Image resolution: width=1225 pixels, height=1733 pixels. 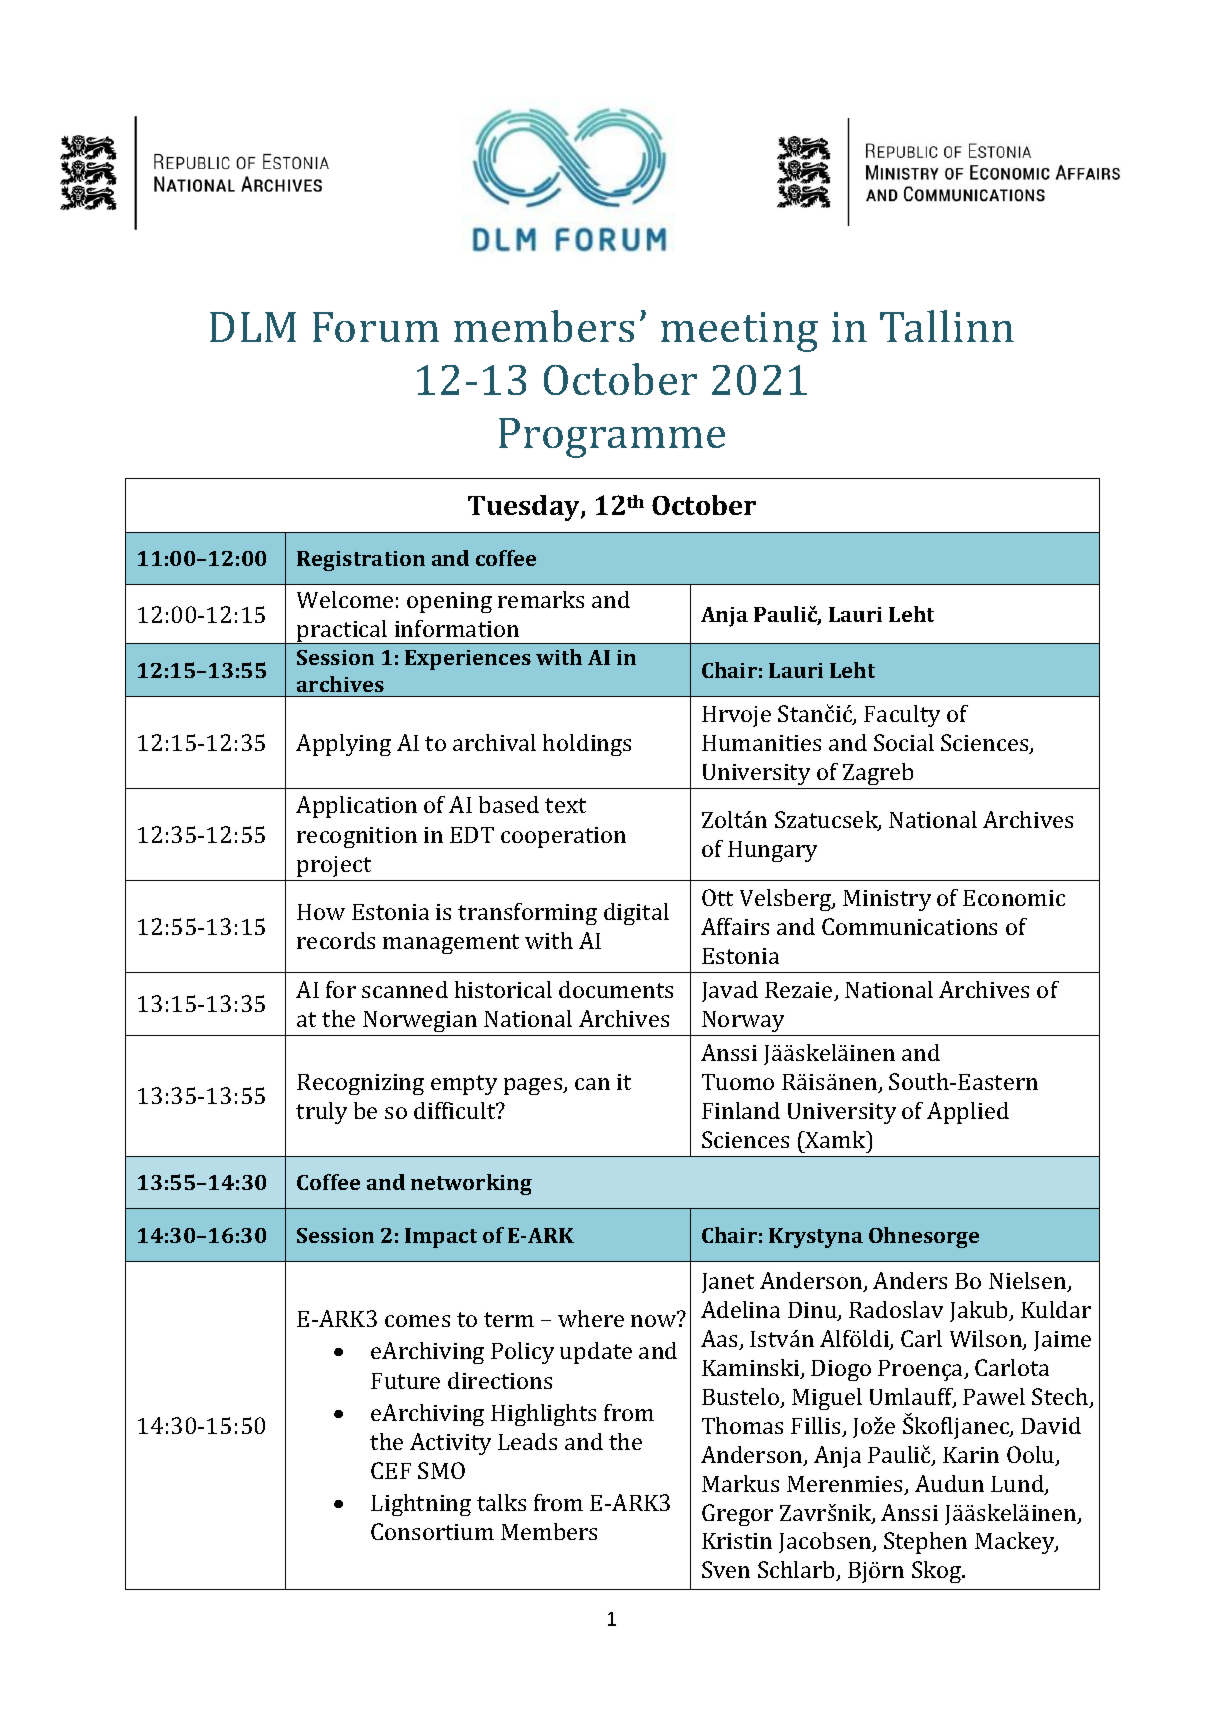 What do you see at coordinates (947, 326) in the image?
I see `Tallinn` at bounding box center [947, 326].
